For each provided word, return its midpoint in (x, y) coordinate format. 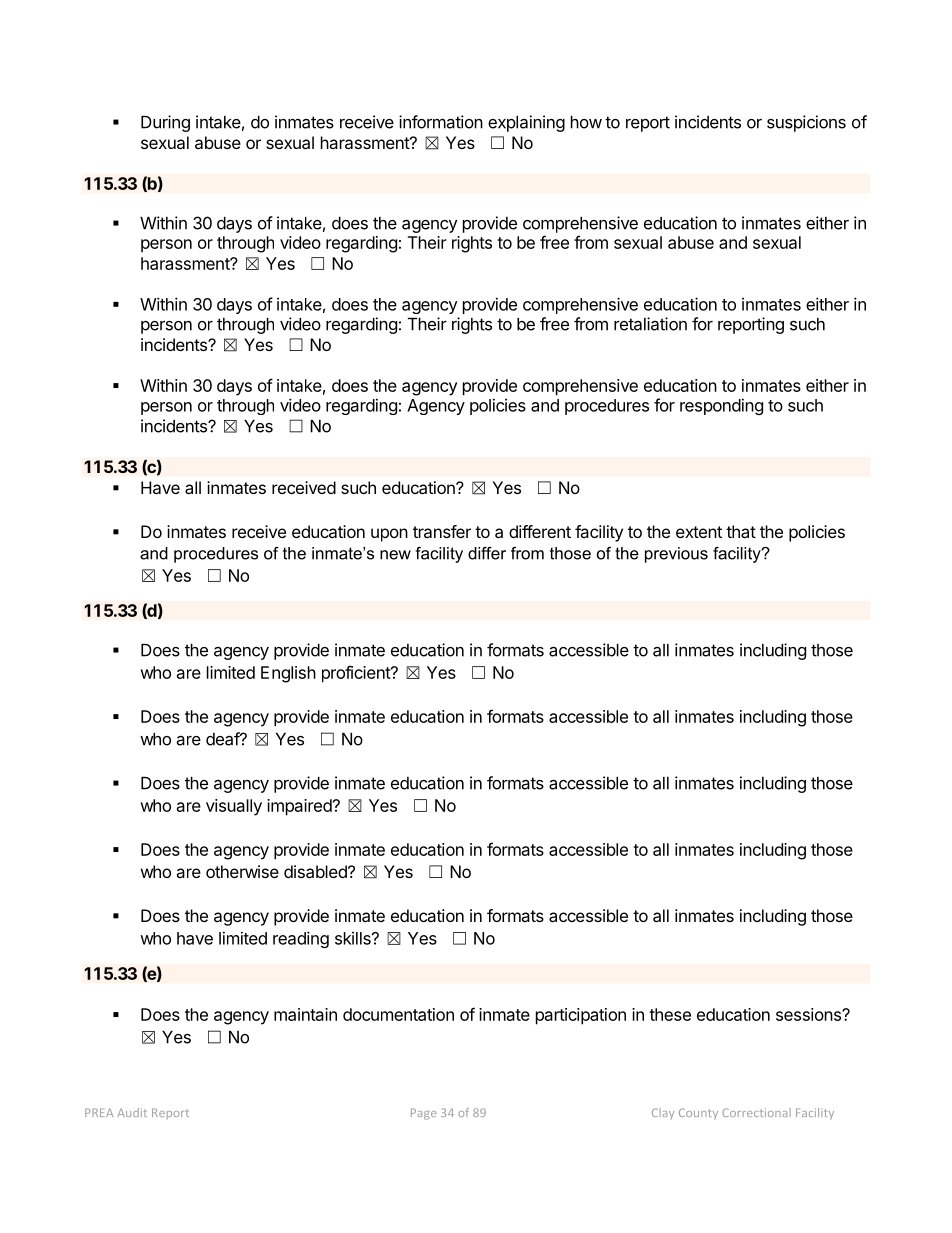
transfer (442, 531)
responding (721, 406)
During (165, 123)
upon (389, 535)
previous (676, 555)
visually (234, 807)
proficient (357, 674)
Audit (132, 1112)
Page (423, 1114)
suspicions (806, 123)
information (441, 122)
